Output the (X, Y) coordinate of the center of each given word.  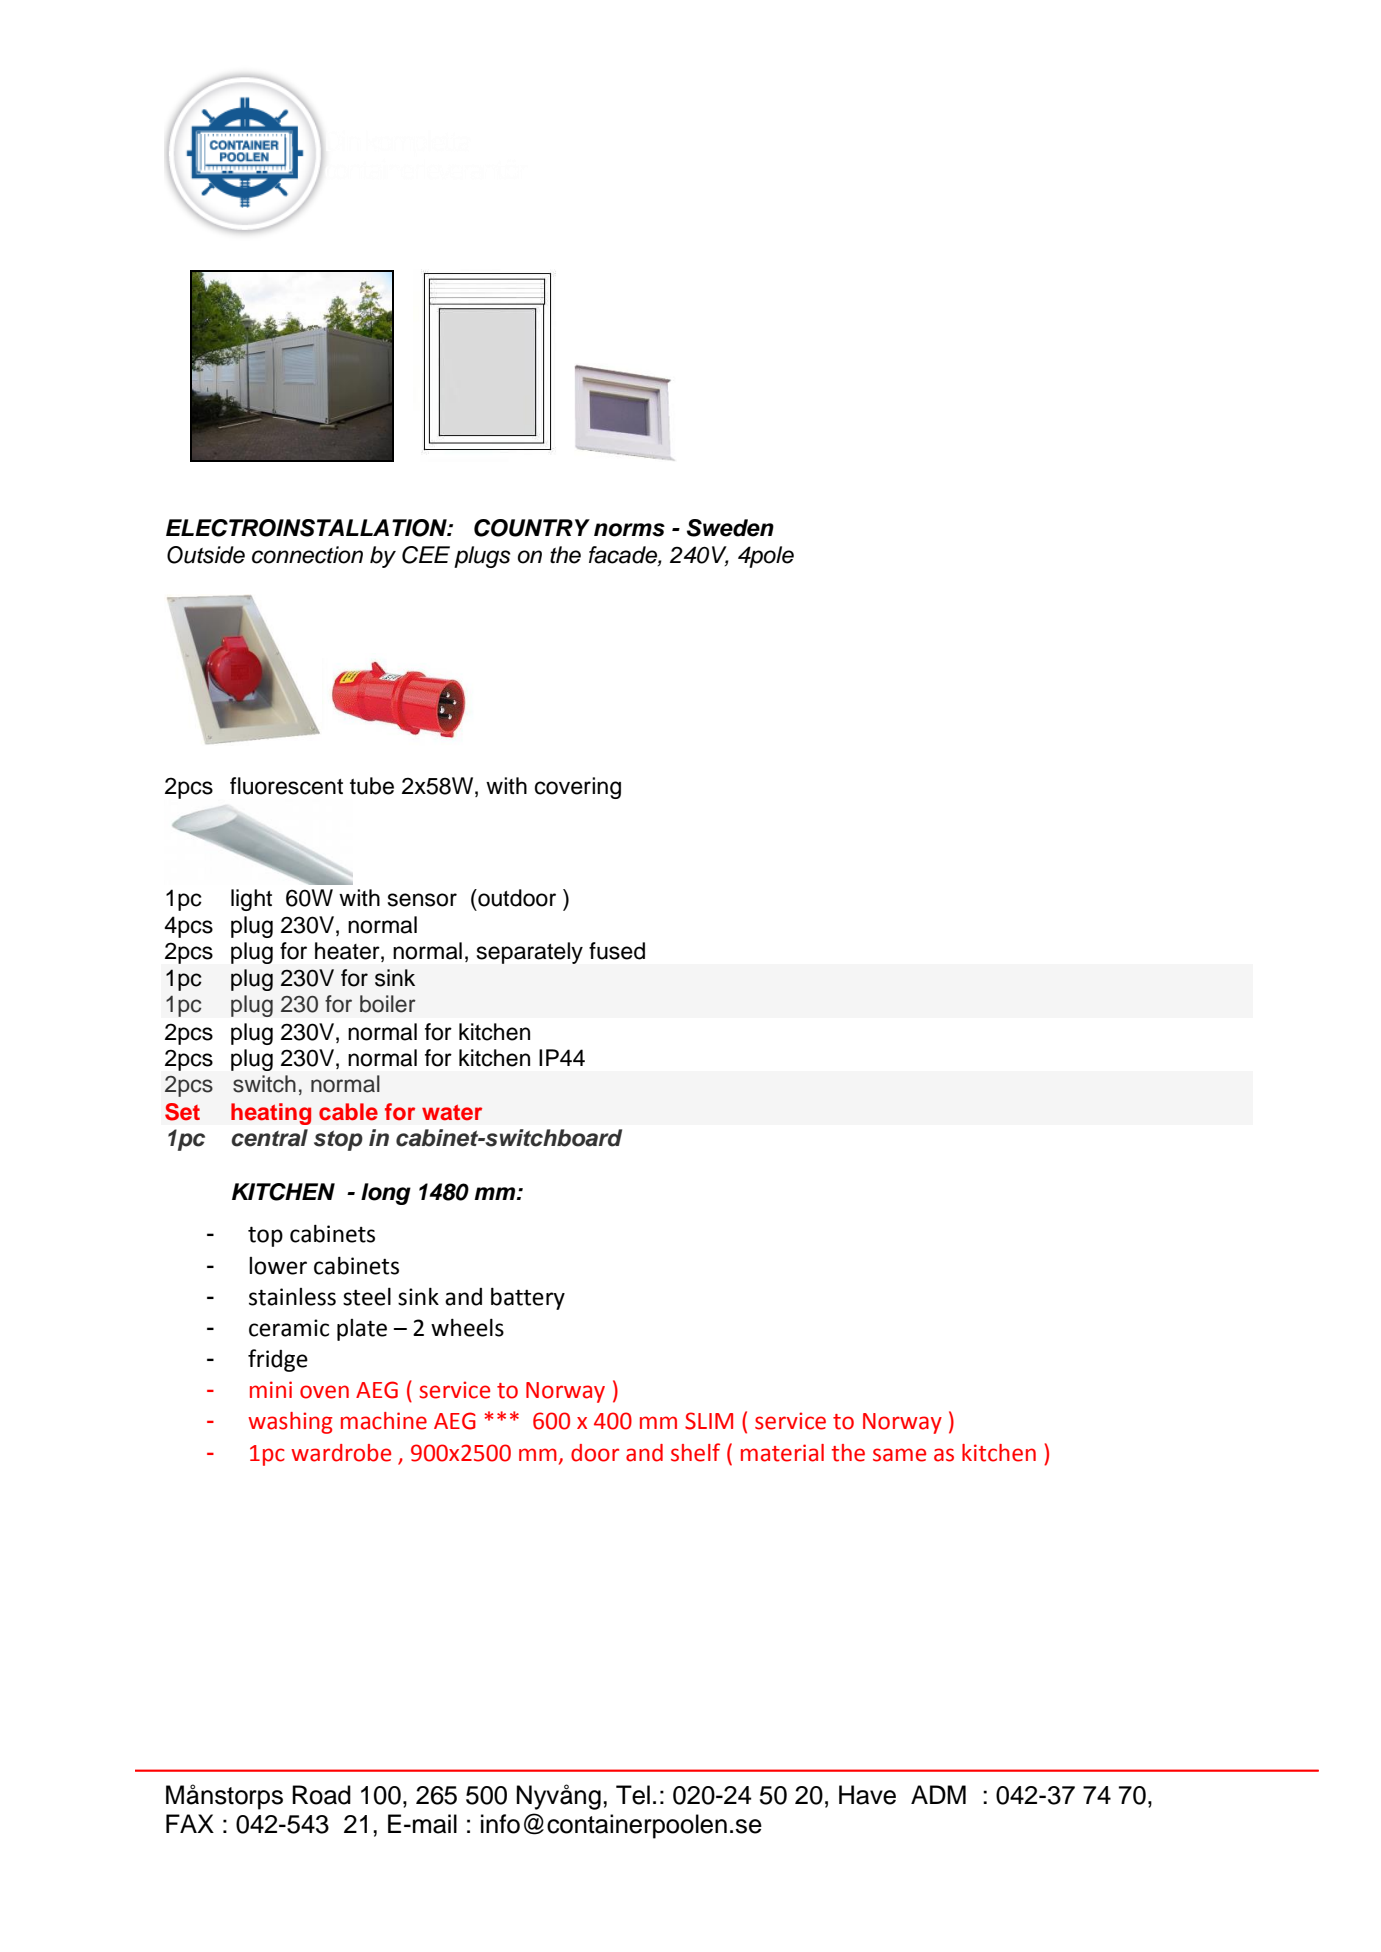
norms (629, 530)
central (269, 1138)
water (452, 1113)
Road (321, 1795)
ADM (938, 1794)
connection (307, 555)
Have (867, 1795)
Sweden (730, 528)
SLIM (709, 1421)
